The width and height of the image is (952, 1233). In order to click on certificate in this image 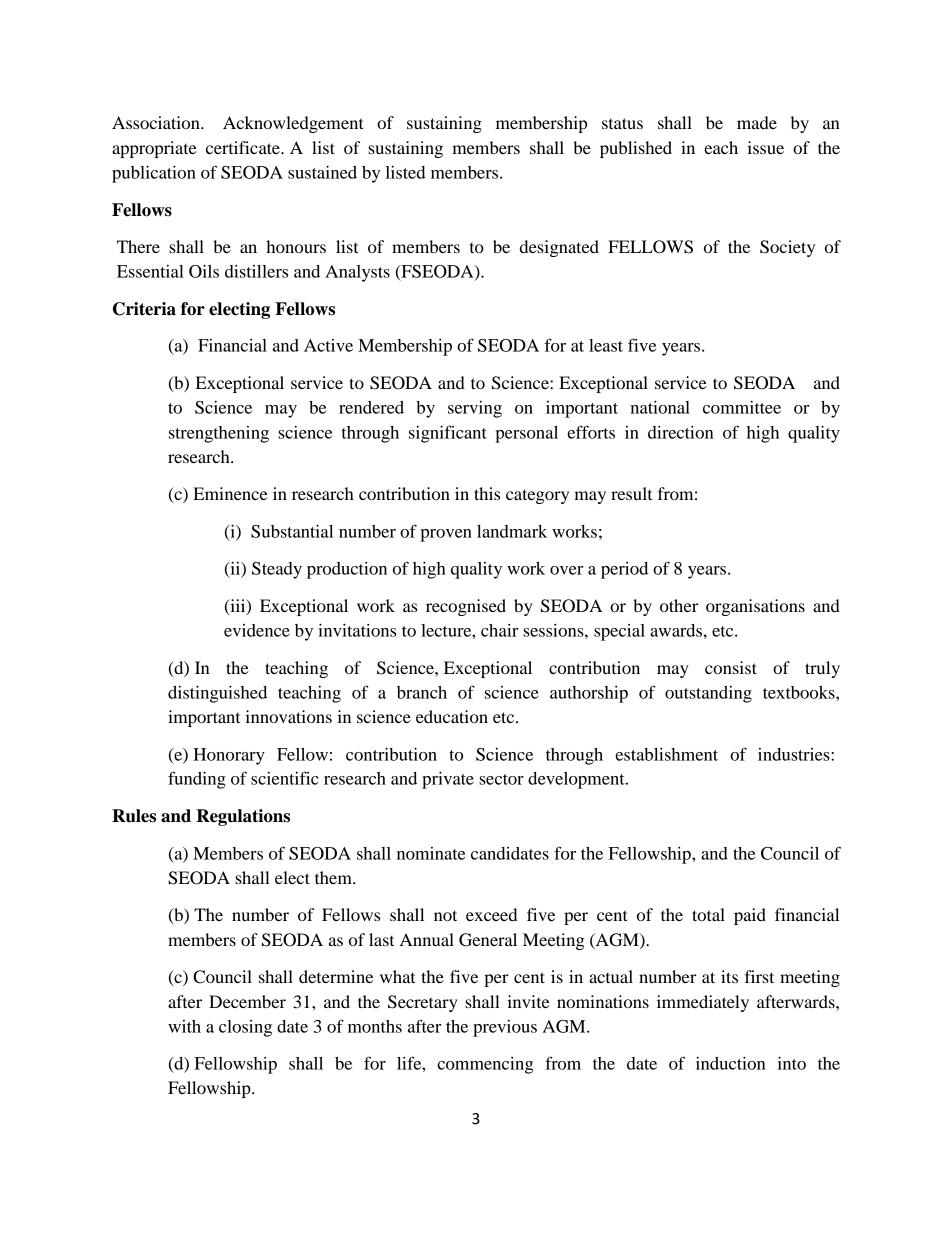, I will do `click(244, 147)`.
